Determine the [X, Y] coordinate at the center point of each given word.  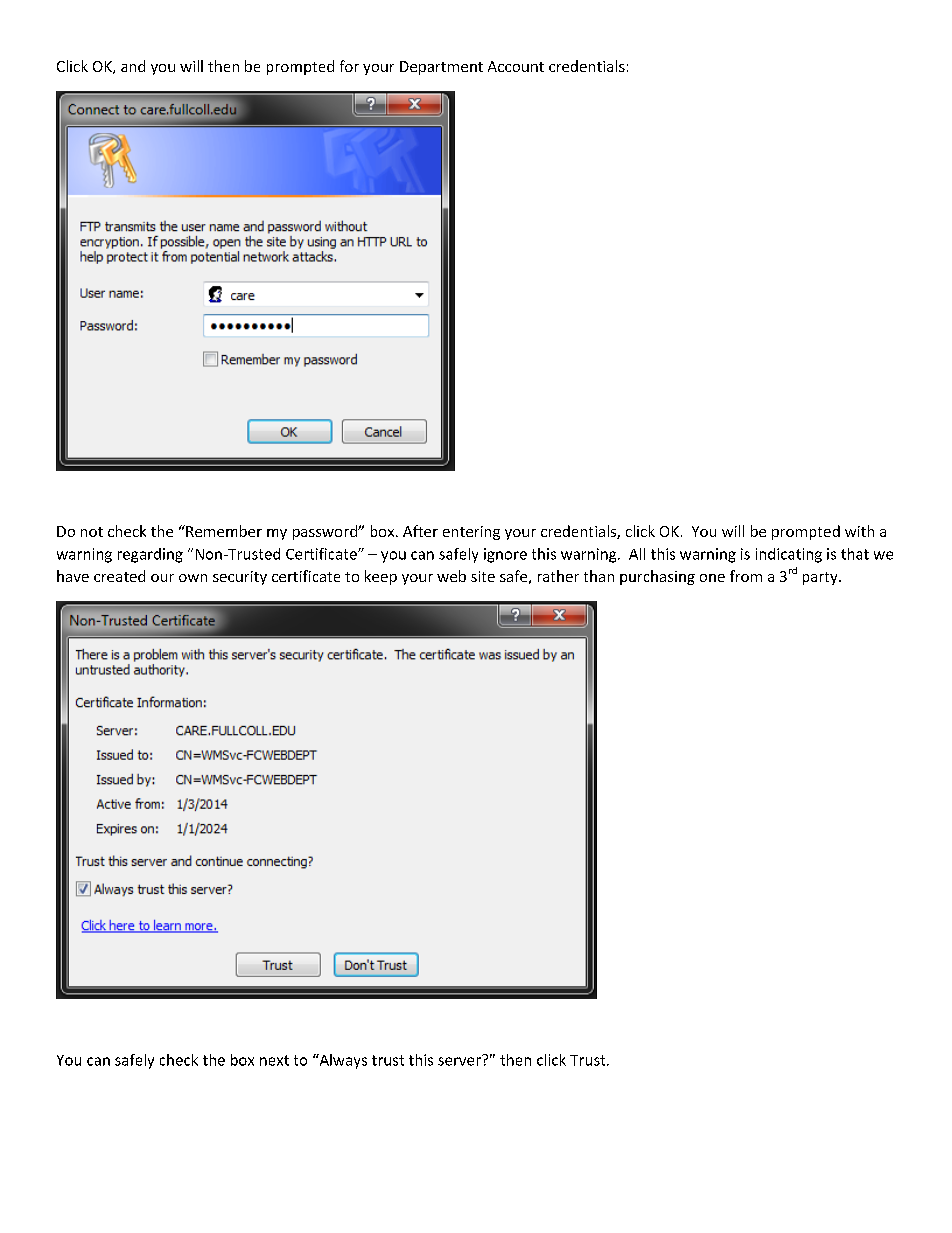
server [460, 1060]
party [821, 578]
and [133, 66]
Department [441, 68]
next [274, 1060]
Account [516, 66]
